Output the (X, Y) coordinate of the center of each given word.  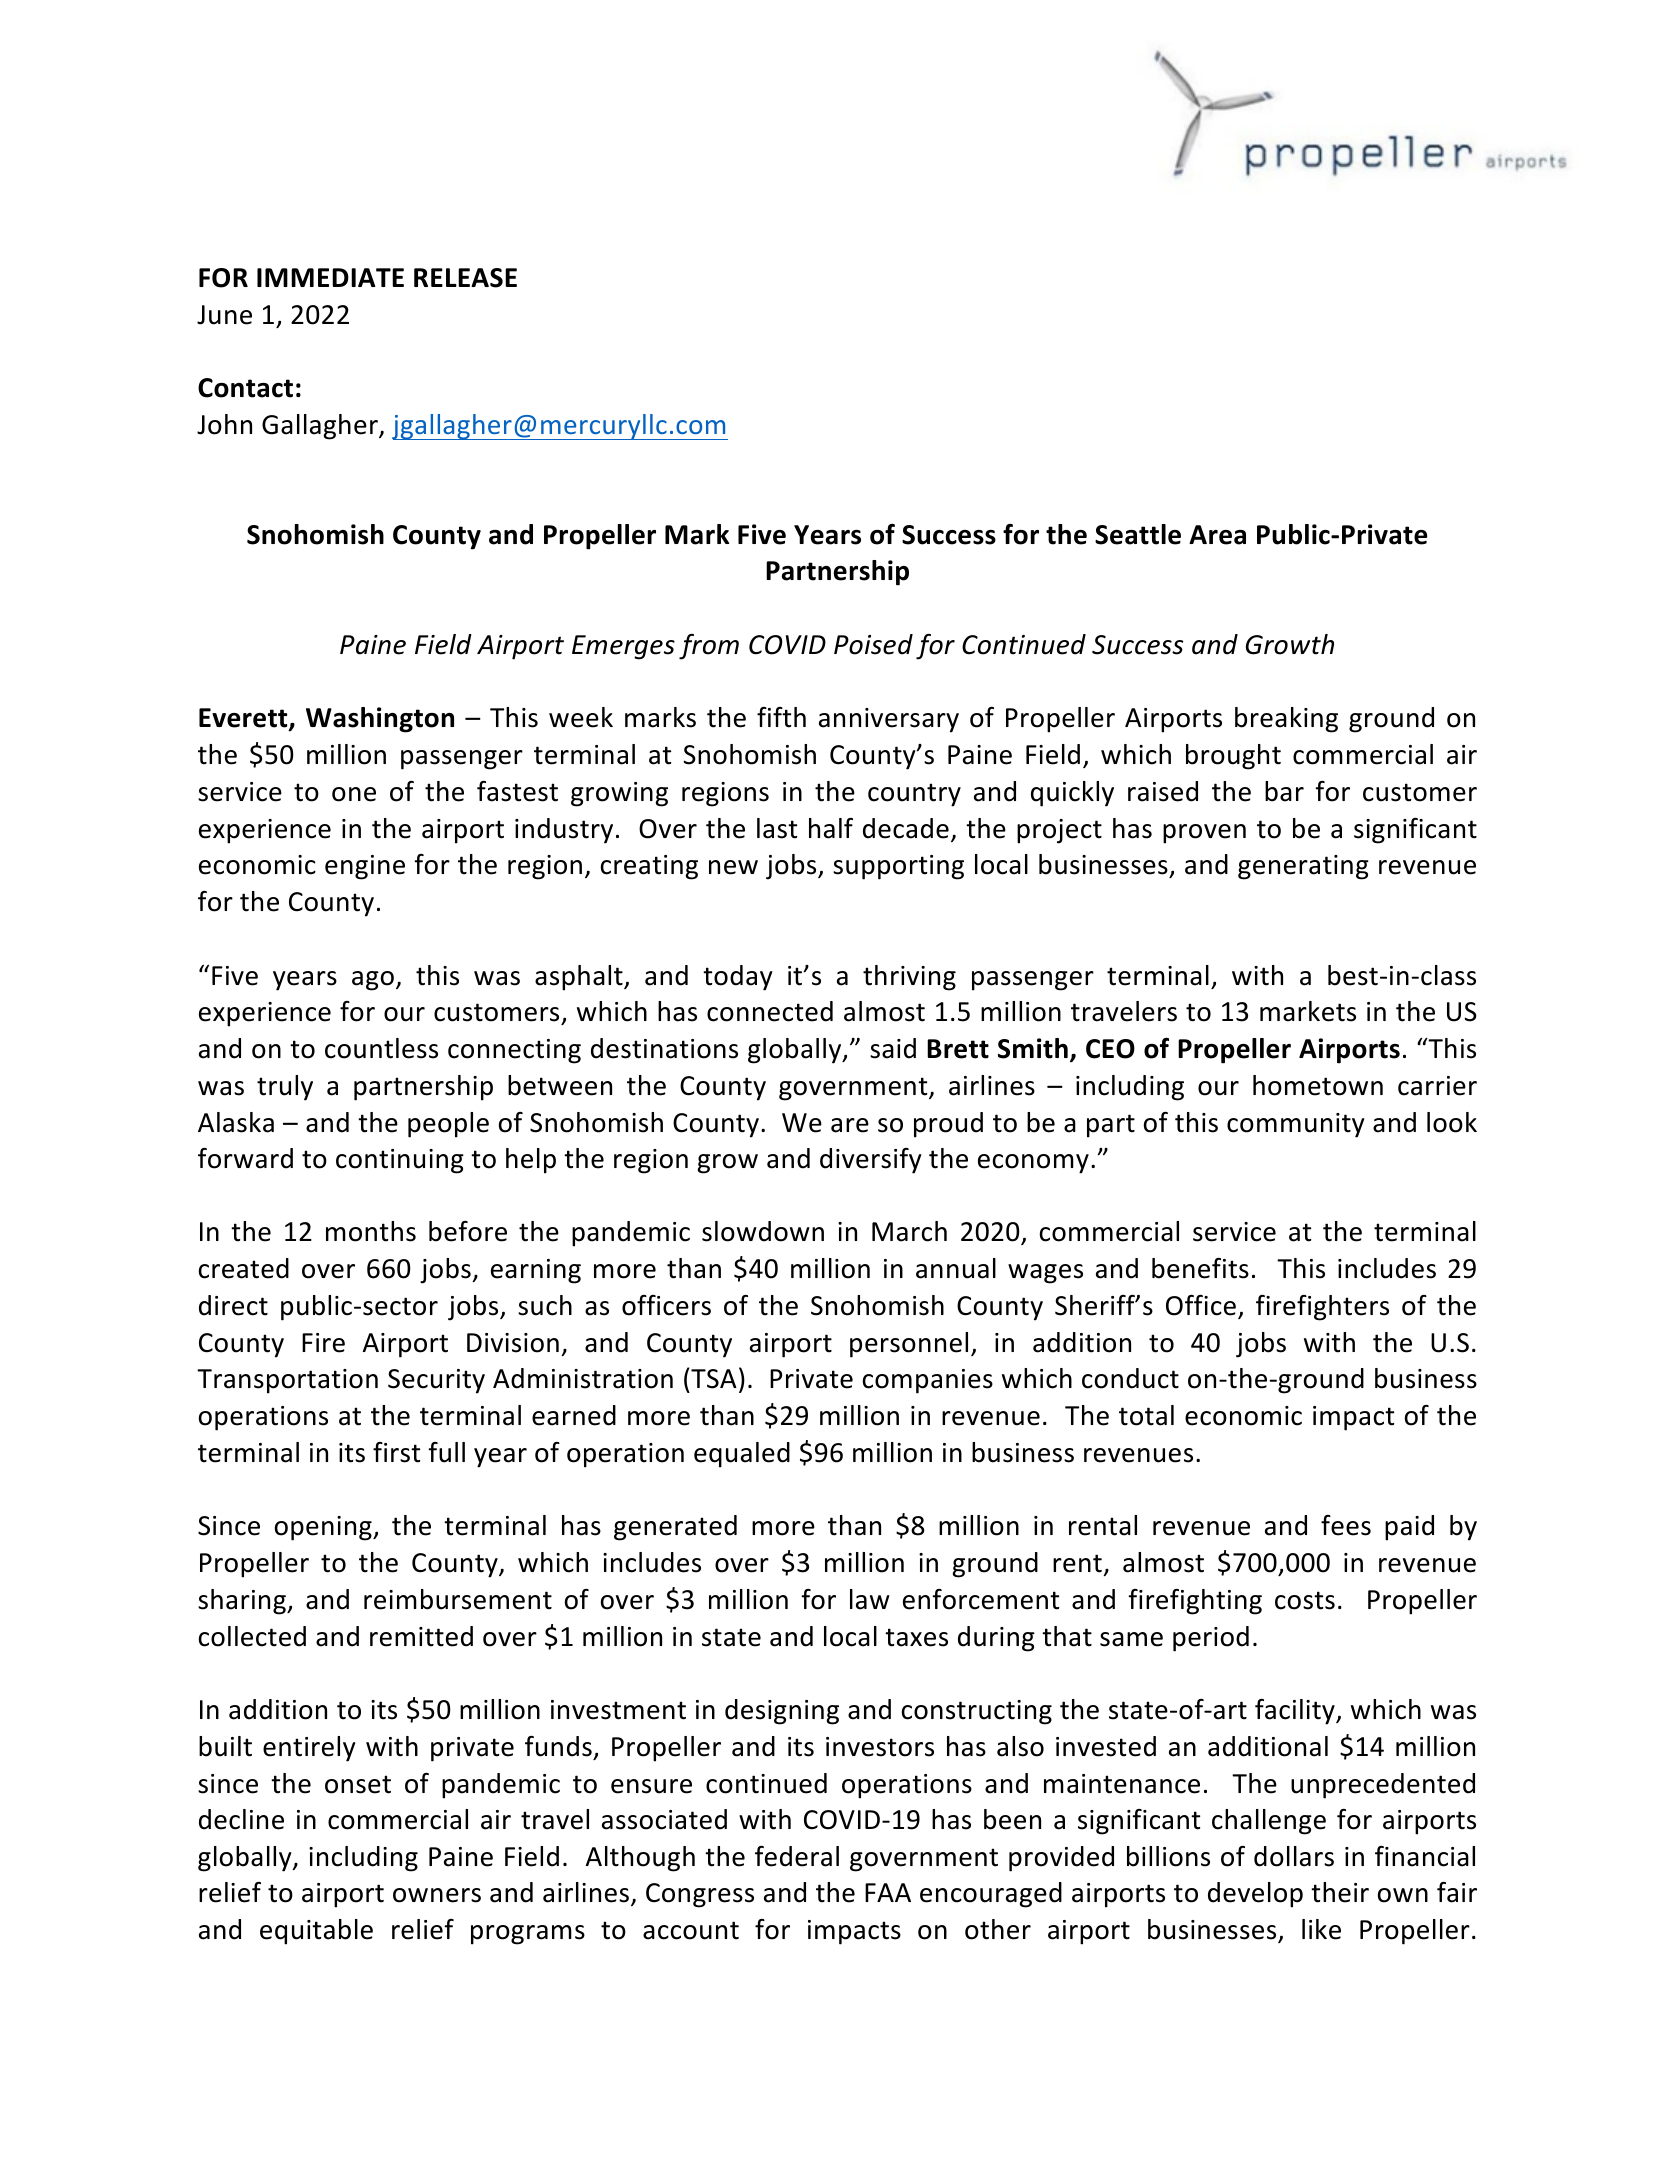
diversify (871, 1161)
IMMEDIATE (330, 277)
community (1296, 1125)
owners (437, 1895)
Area (1217, 535)
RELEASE (465, 278)
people (448, 1125)
